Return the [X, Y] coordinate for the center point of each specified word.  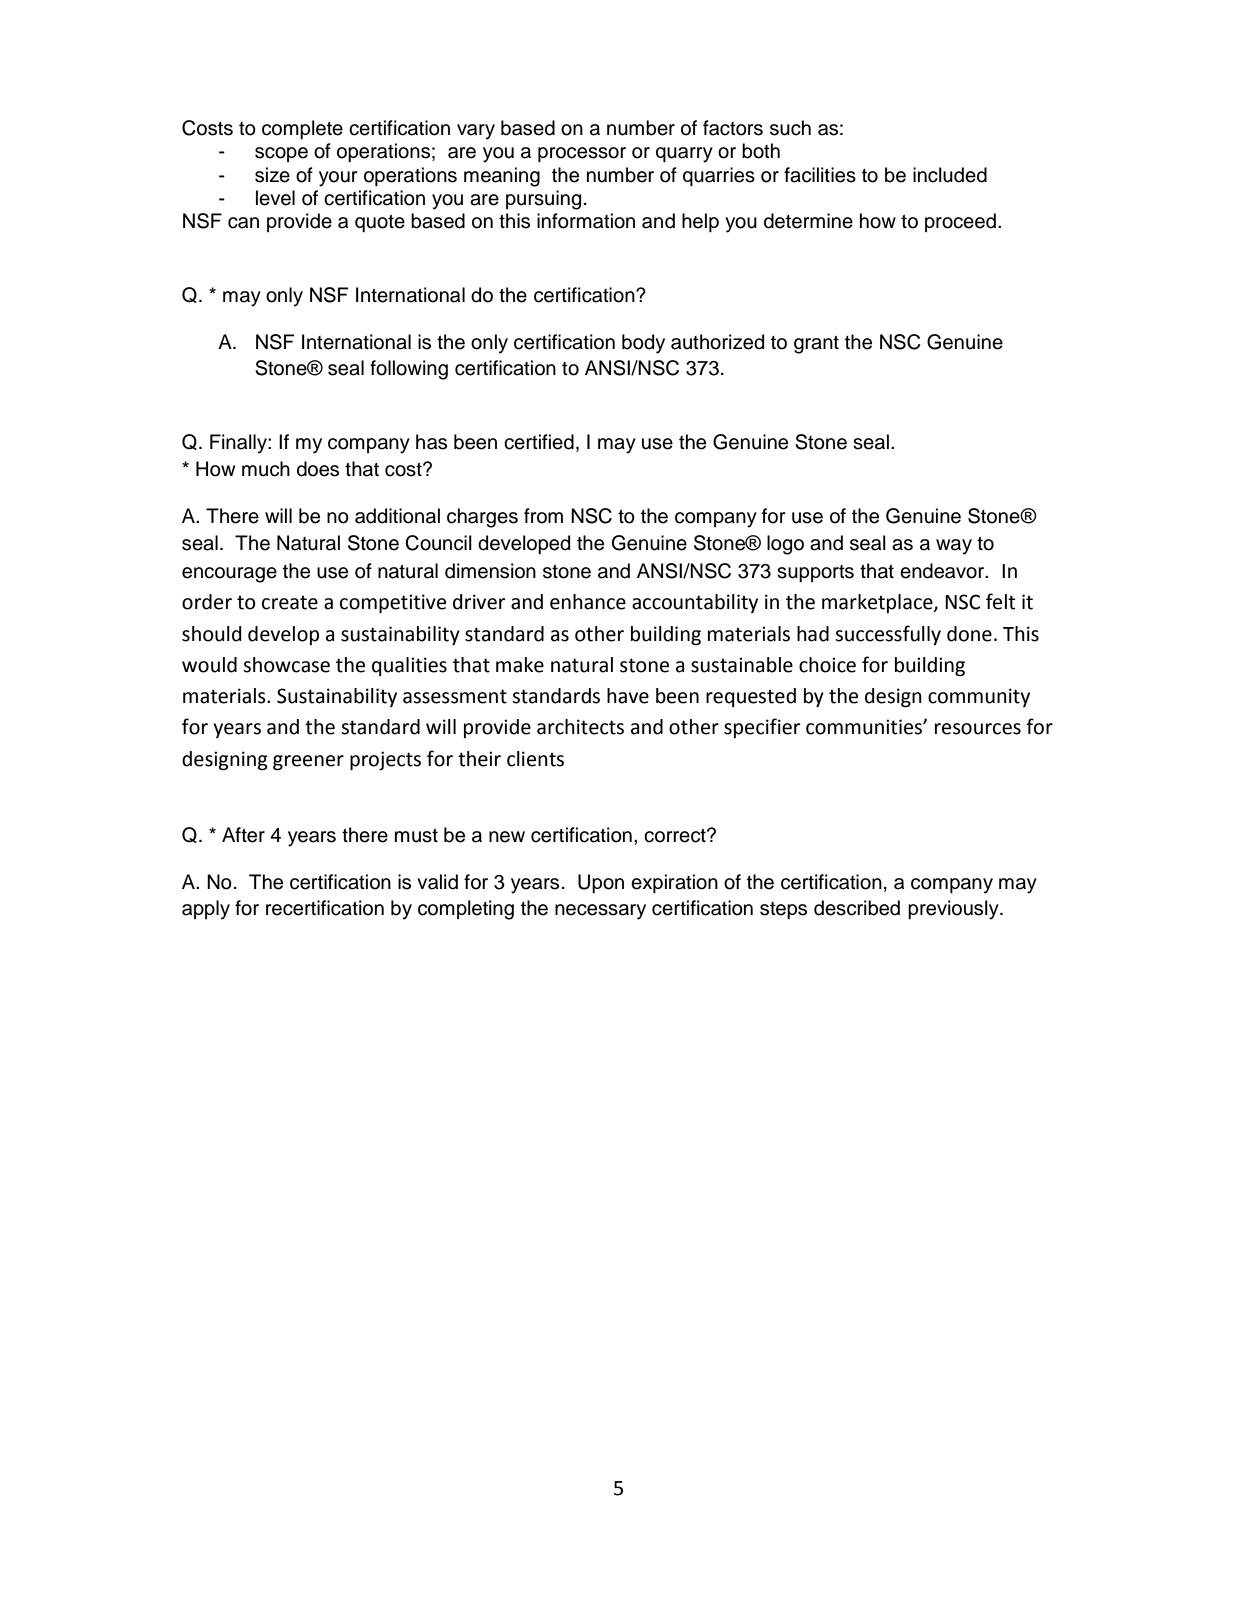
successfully [888, 635]
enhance [588, 602]
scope [281, 154]
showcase [286, 665]
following [409, 370]
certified [539, 442]
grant [816, 345]
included [950, 175]
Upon [601, 883]
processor [582, 154]
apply [206, 910]
